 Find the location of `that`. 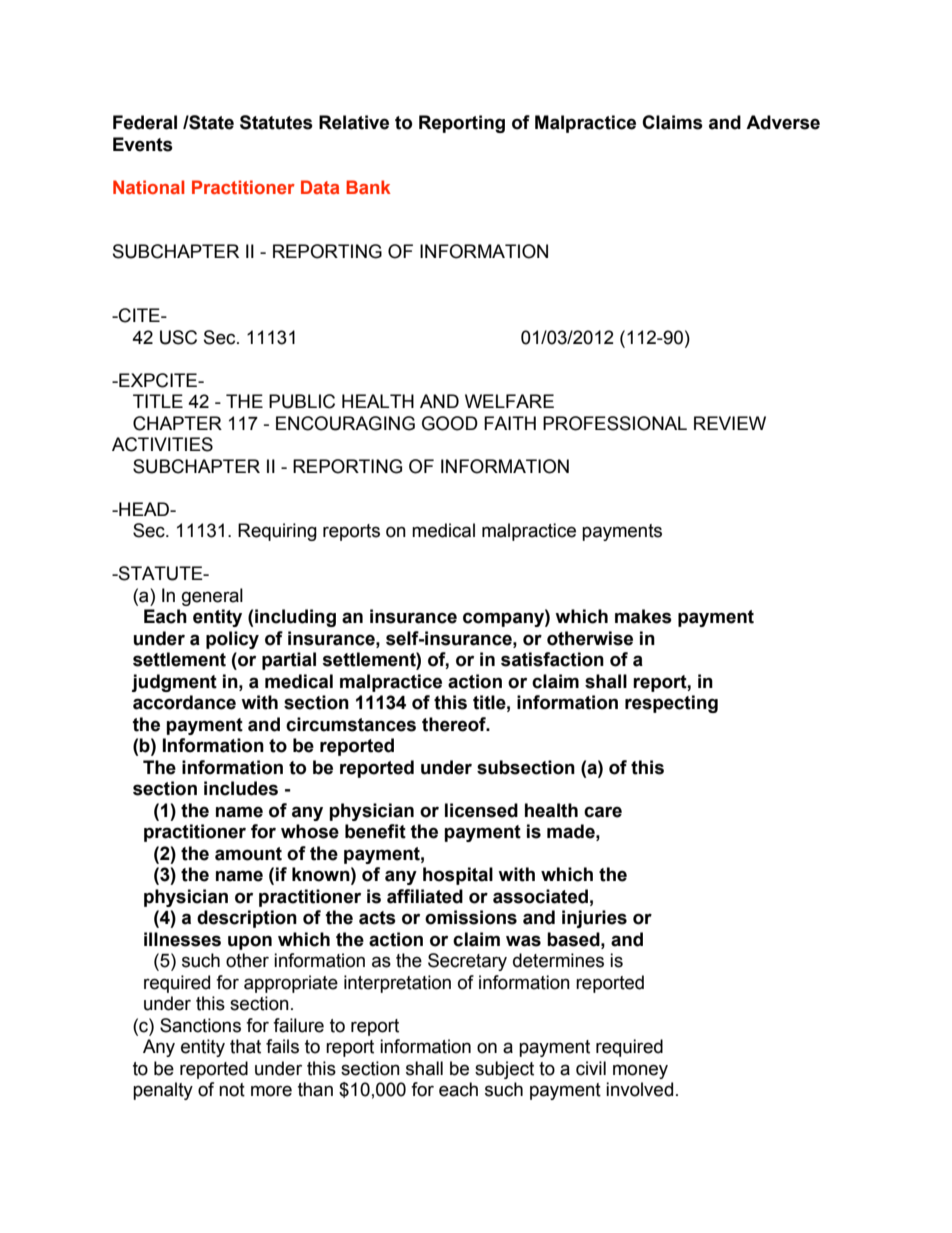

that is located at coordinates (245, 1046).
